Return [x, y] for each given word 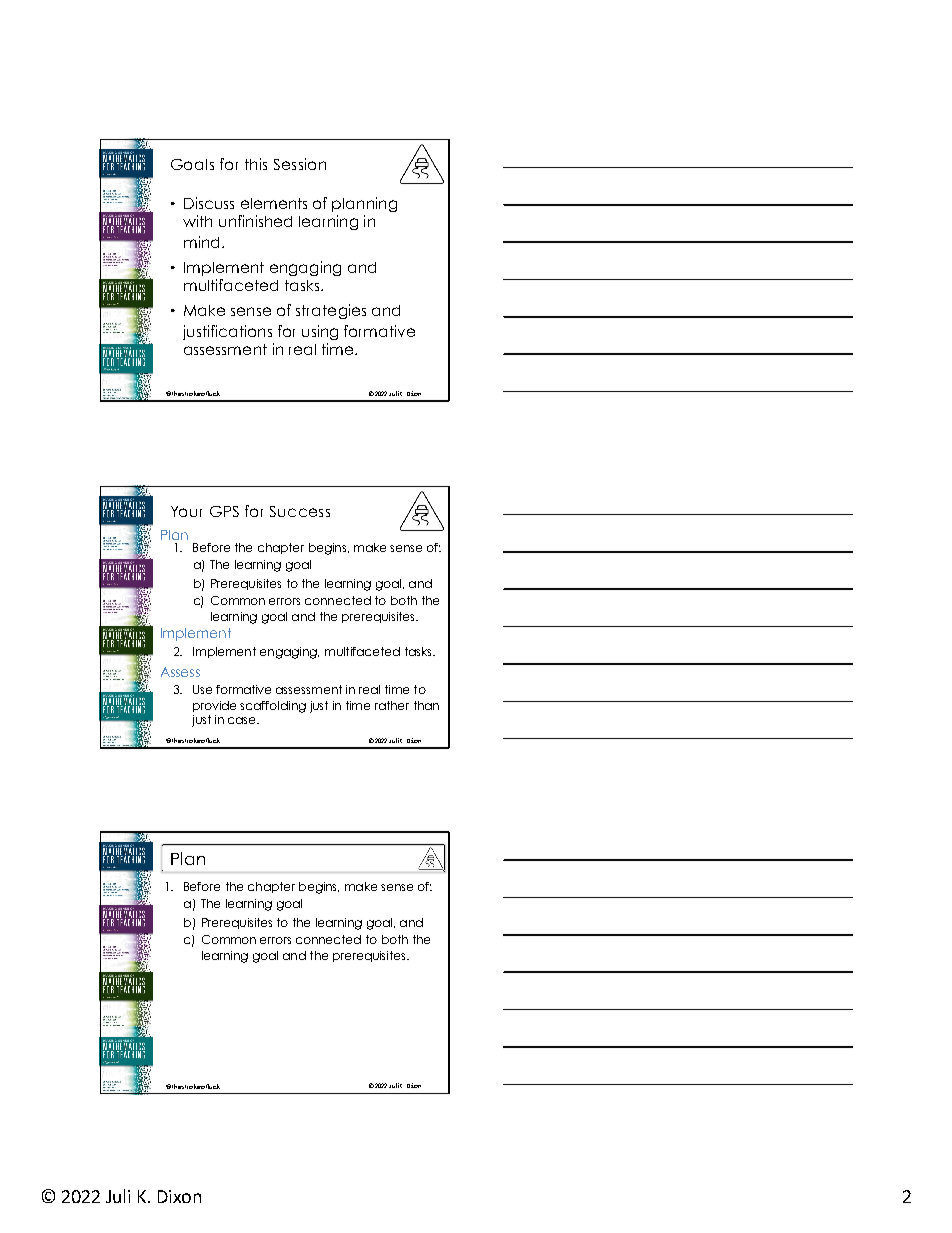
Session [300, 164]
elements [274, 203]
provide [214, 706]
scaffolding [273, 707]
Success [300, 511]
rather [392, 705]
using [320, 332]
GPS [224, 511]
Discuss [209, 203]
